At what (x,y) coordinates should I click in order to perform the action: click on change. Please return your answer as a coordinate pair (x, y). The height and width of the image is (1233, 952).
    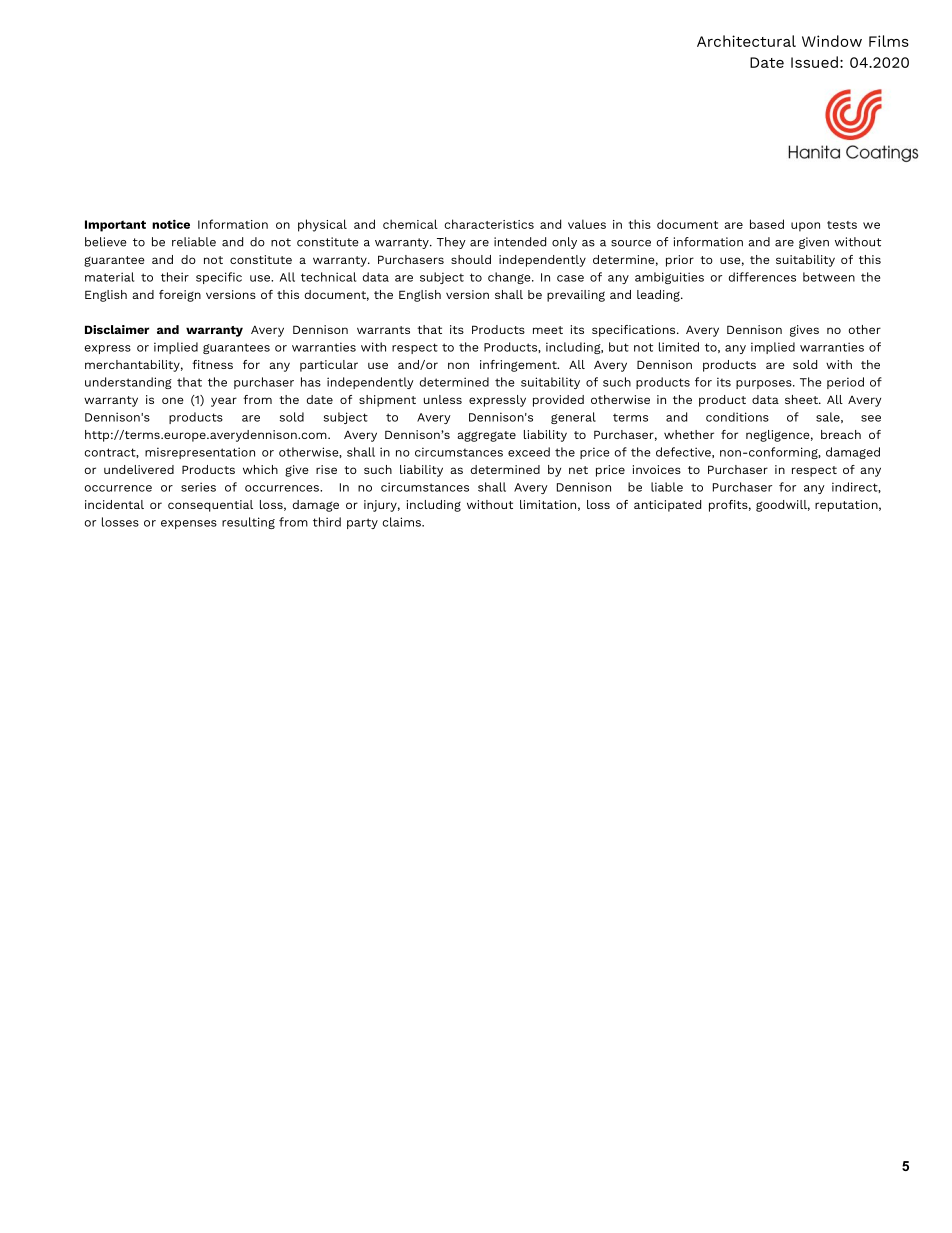
    Looking at the image, I should click on (510, 278).
